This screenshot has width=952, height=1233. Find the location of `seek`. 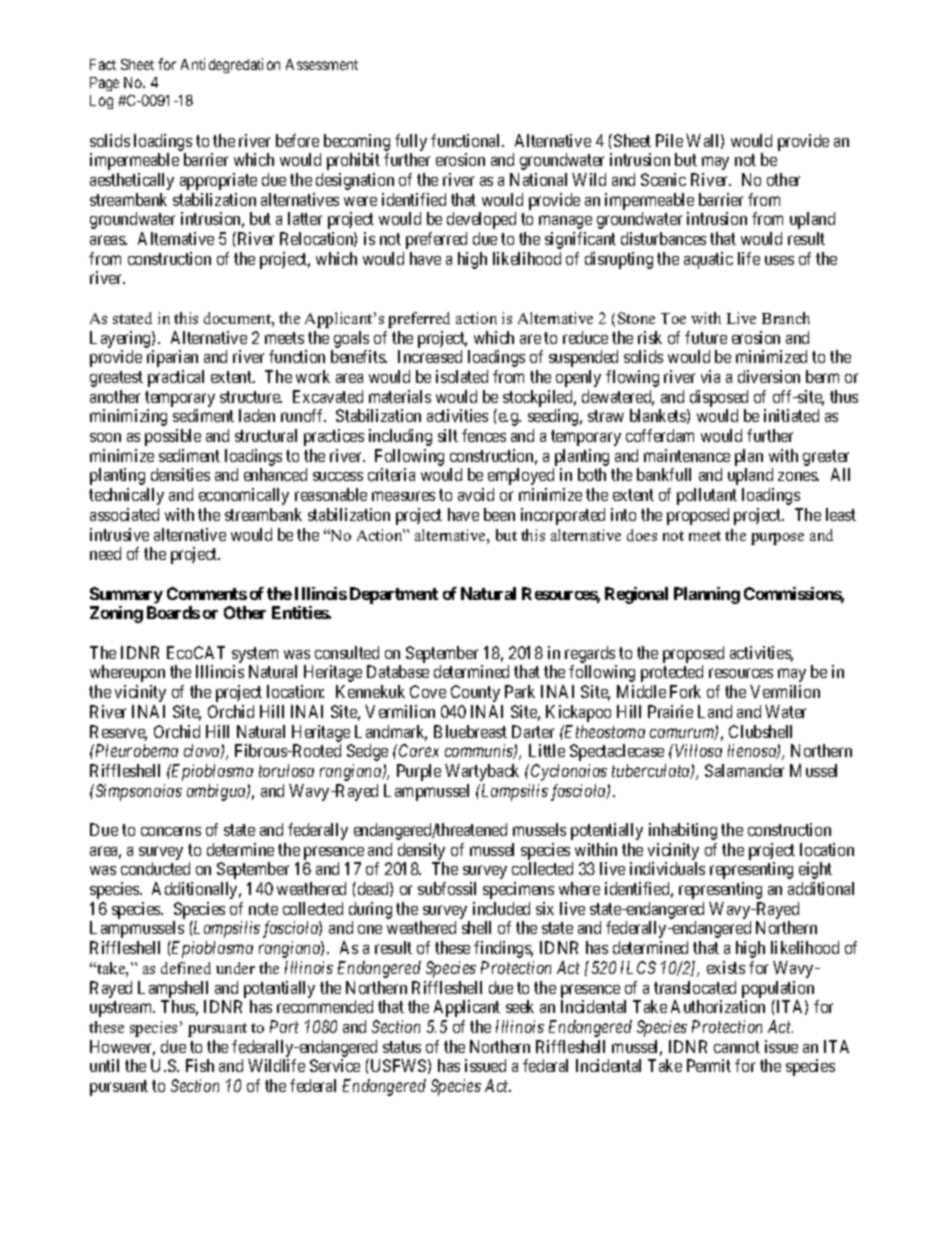

seek is located at coordinates (520, 1006).
